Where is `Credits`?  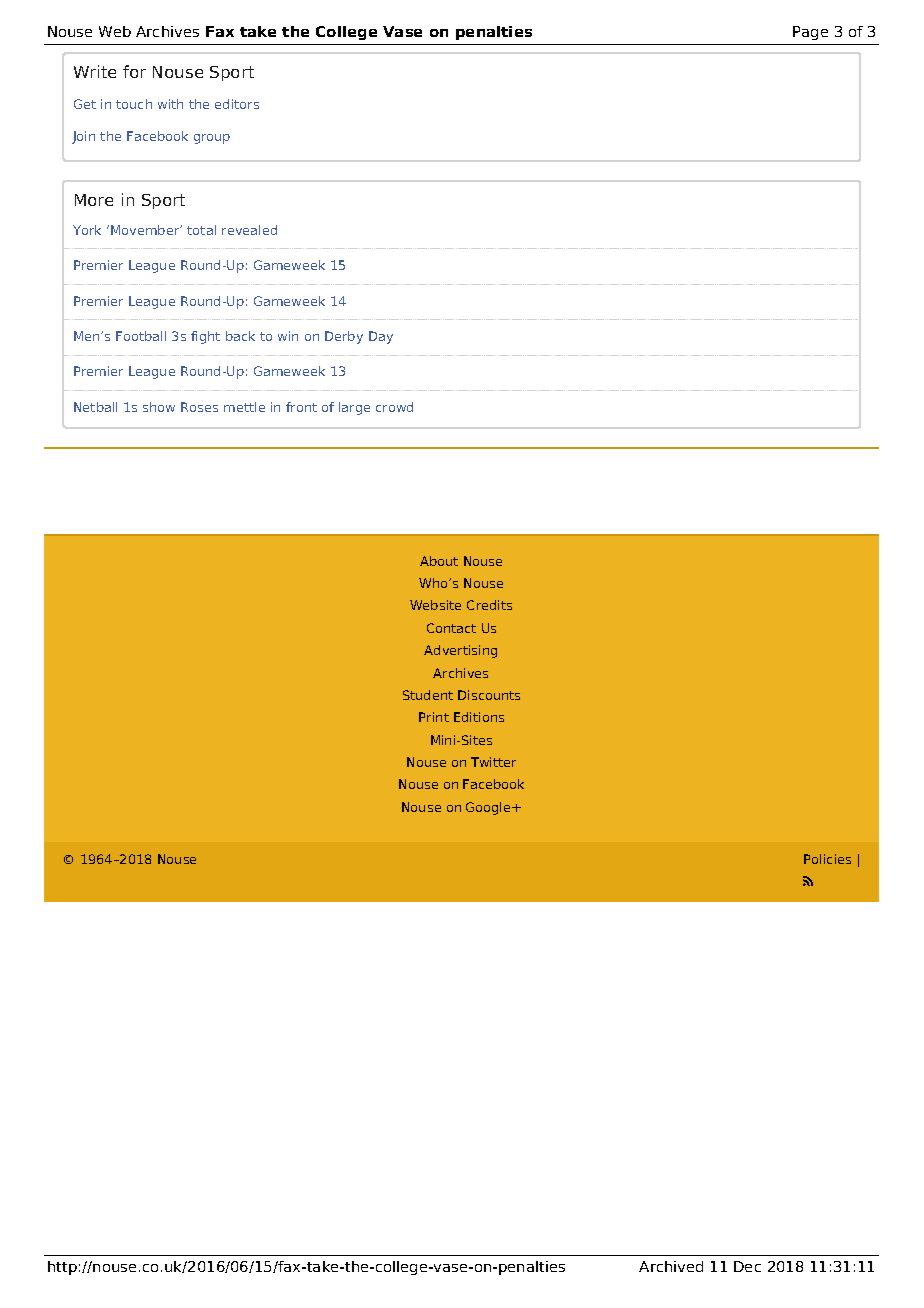 Credits is located at coordinates (489, 605).
